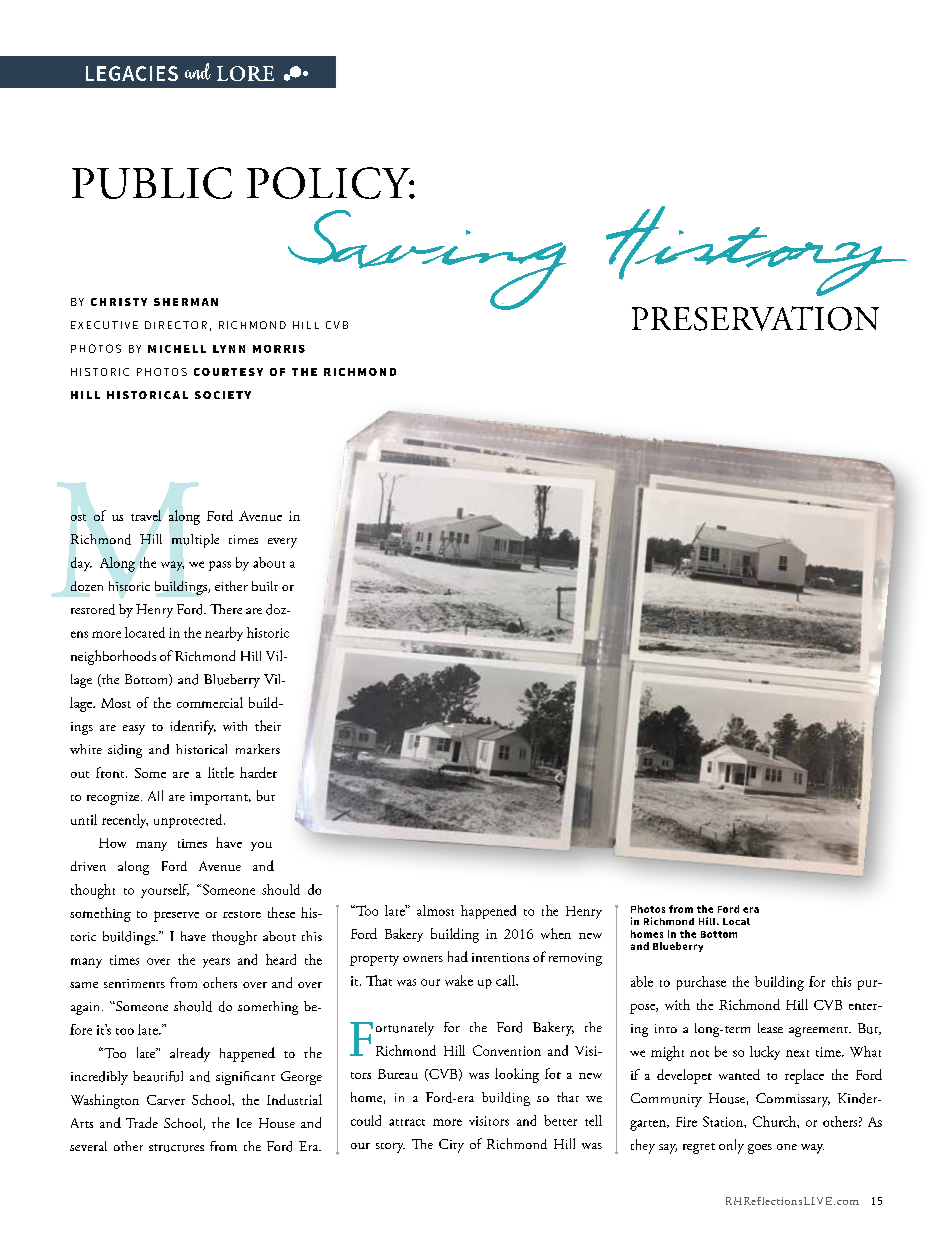 This screenshot has height=1233, width=952. What do you see at coordinates (755, 318) in the screenshot?
I see `PRESERVATION` at bounding box center [755, 318].
